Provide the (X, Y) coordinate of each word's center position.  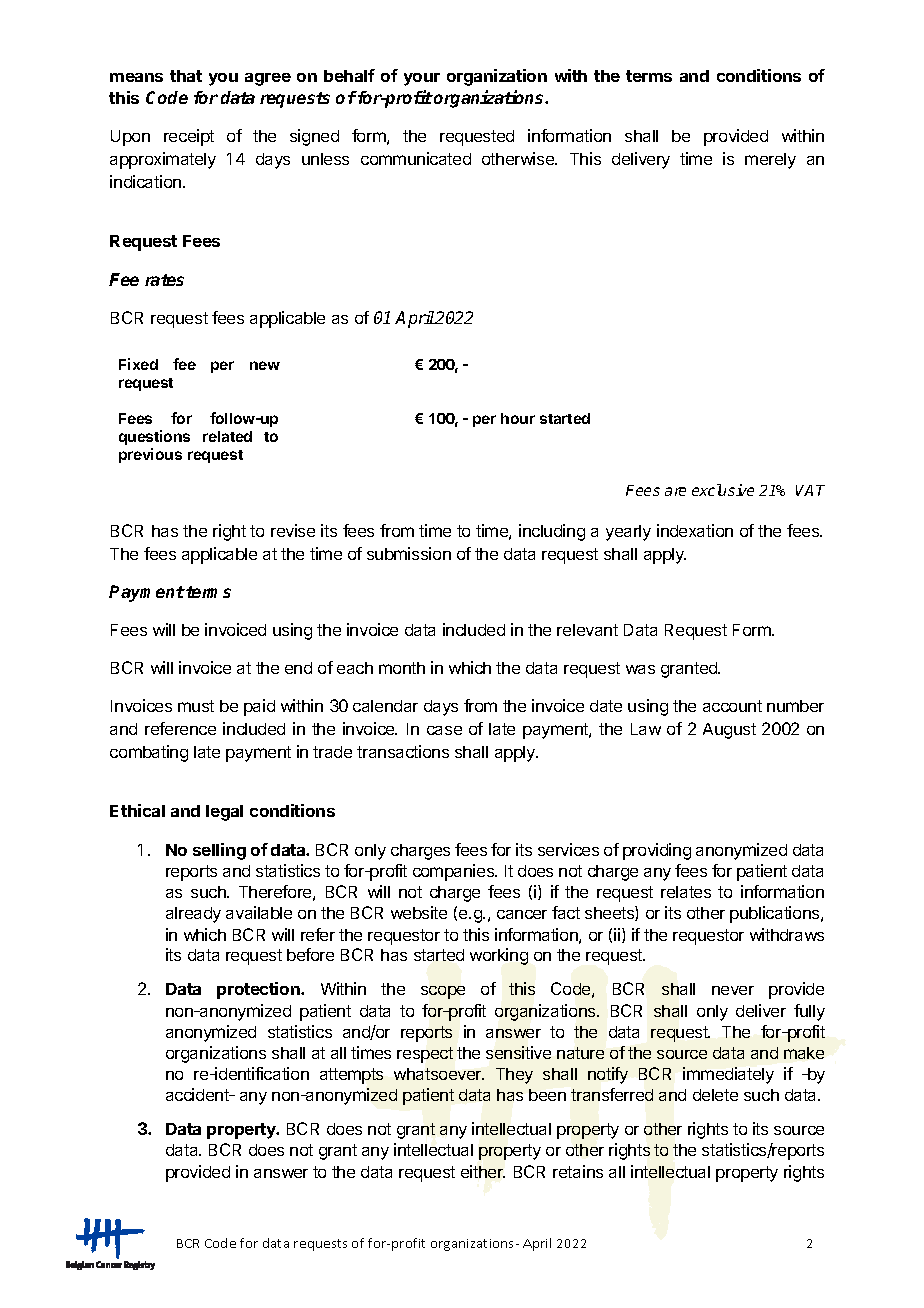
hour (518, 418)
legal (224, 813)
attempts (351, 1076)
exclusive (723, 490)
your (422, 79)
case (444, 730)
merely (770, 161)
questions (154, 437)
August (729, 731)
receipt (189, 137)
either (483, 1171)
